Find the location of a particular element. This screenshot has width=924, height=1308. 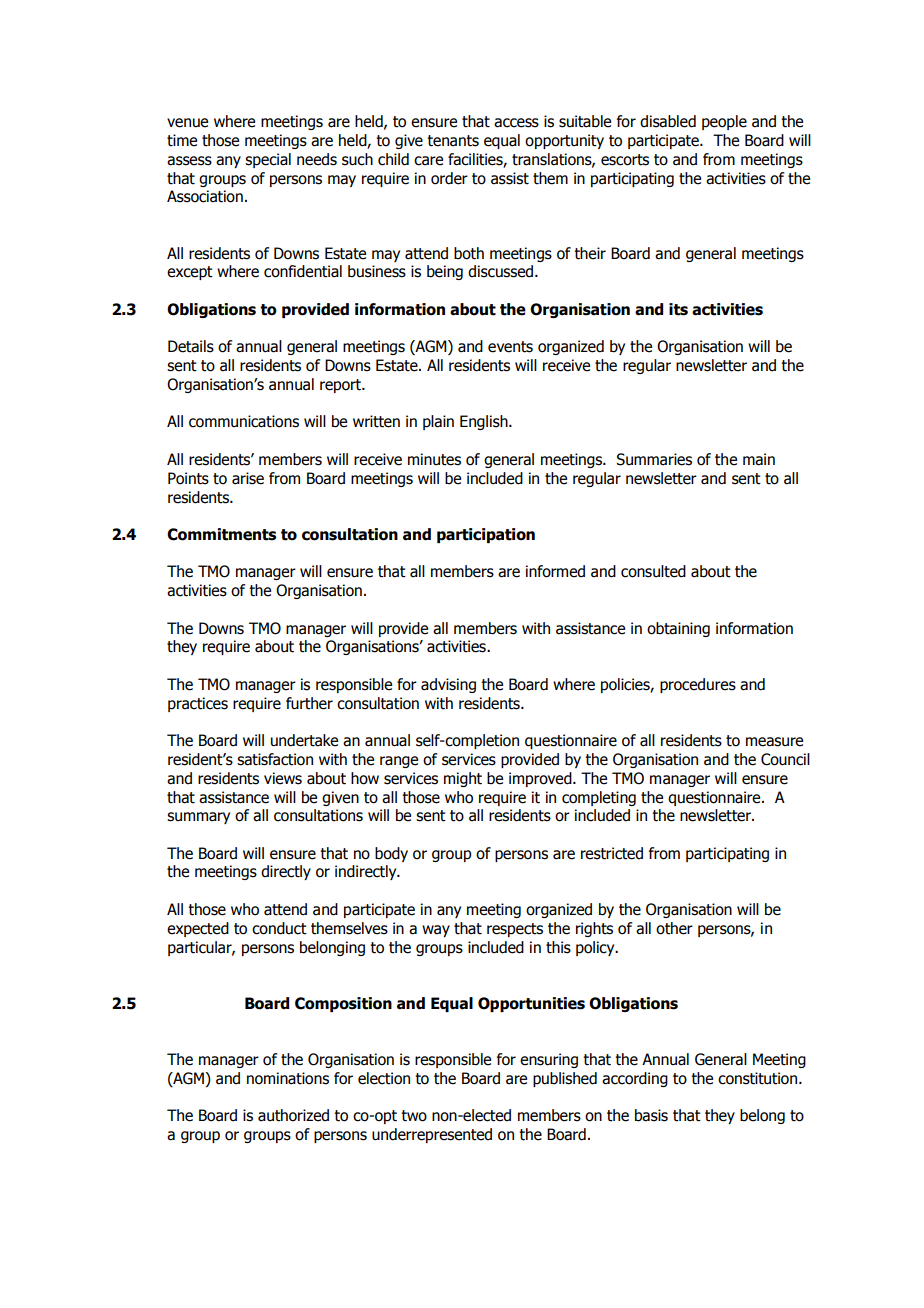

arise is located at coordinates (248, 478).
